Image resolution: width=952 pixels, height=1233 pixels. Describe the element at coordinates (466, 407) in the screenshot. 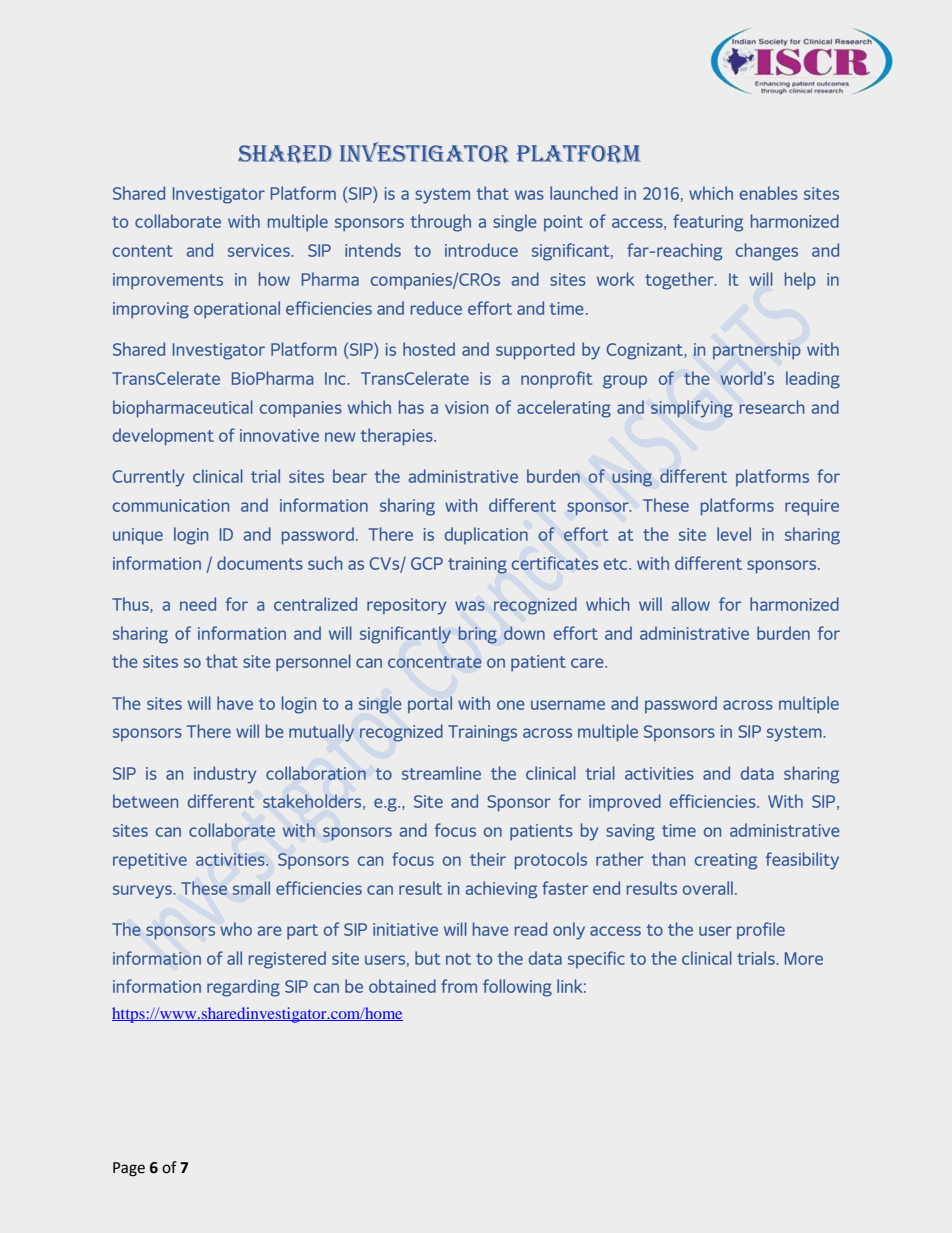

I see `vision` at that location.
